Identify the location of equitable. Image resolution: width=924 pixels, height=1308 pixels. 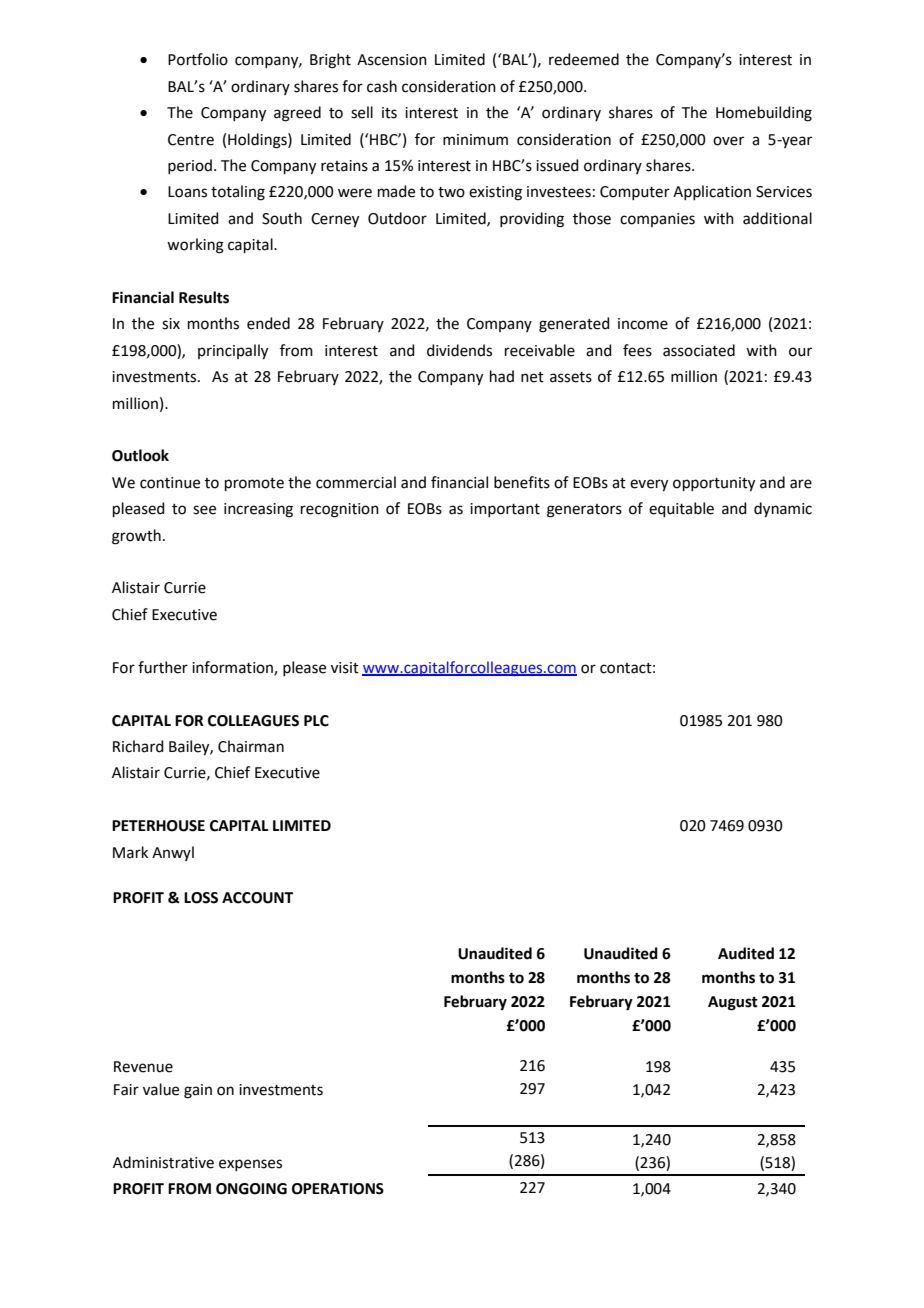
(681, 509).
